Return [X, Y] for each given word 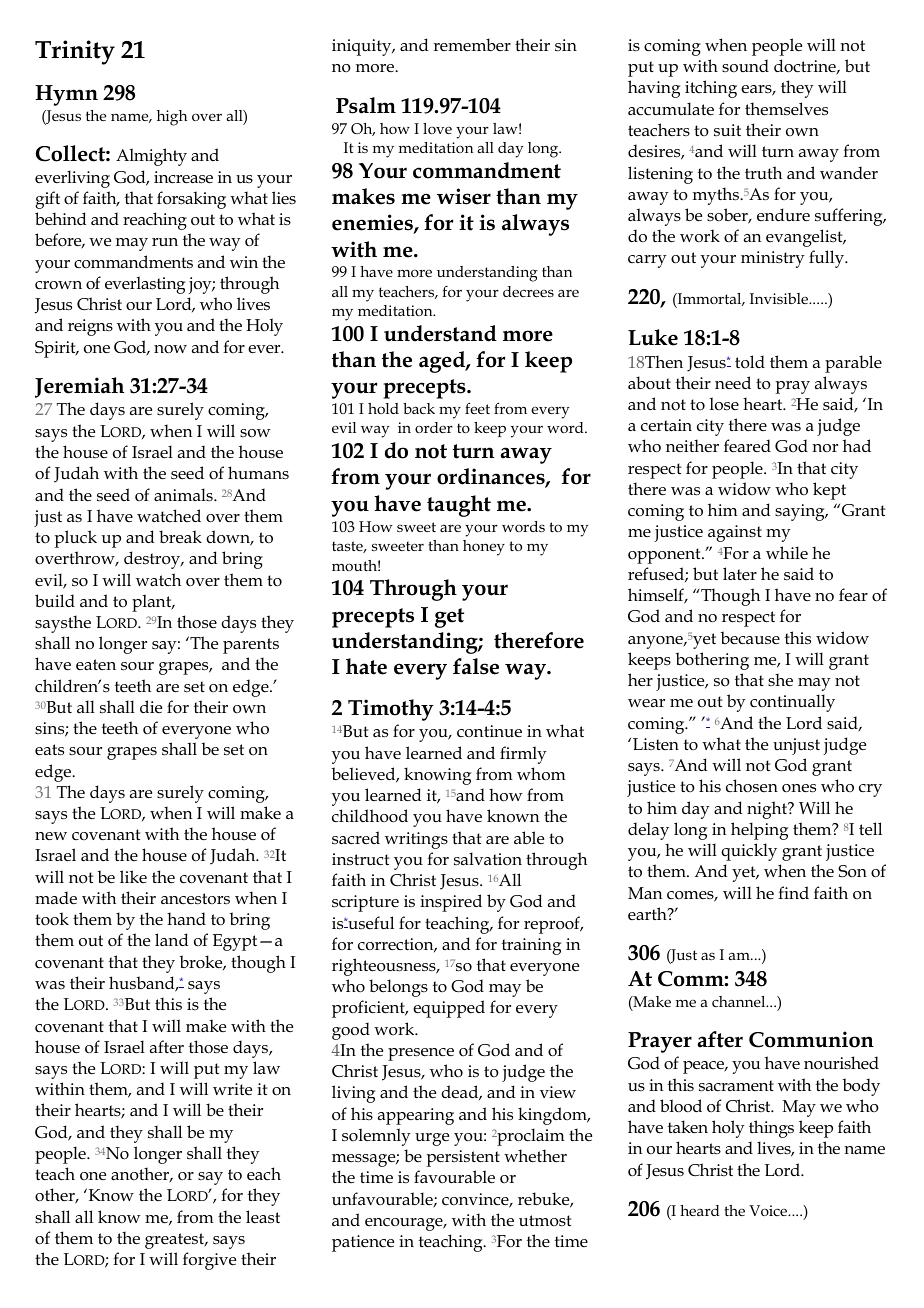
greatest [176, 1241]
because [750, 638]
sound [745, 66]
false [476, 666]
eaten [96, 664]
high [172, 118]
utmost [545, 1221]
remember [472, 44]
